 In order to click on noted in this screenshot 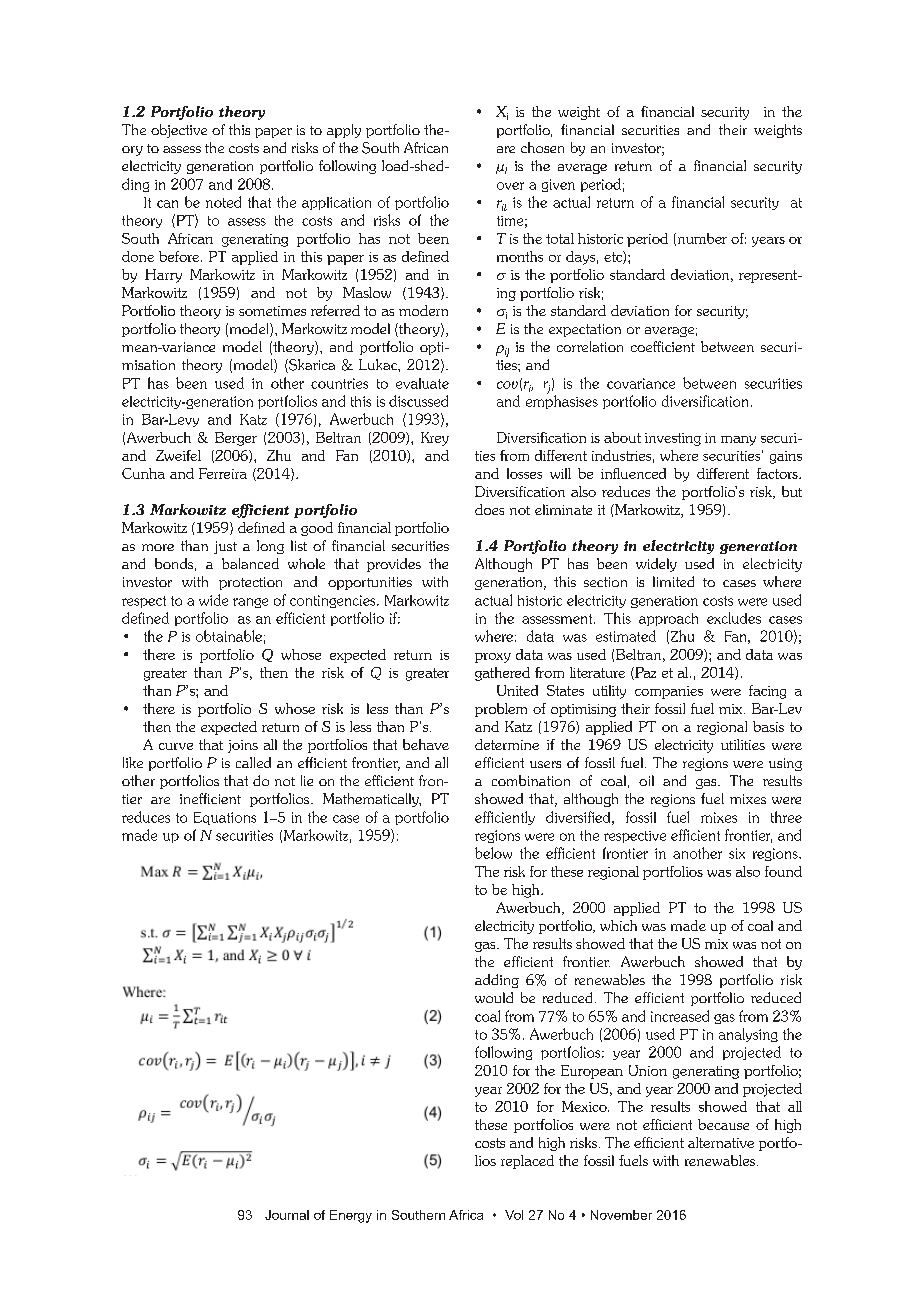, I will do `click(223, 202)`.
